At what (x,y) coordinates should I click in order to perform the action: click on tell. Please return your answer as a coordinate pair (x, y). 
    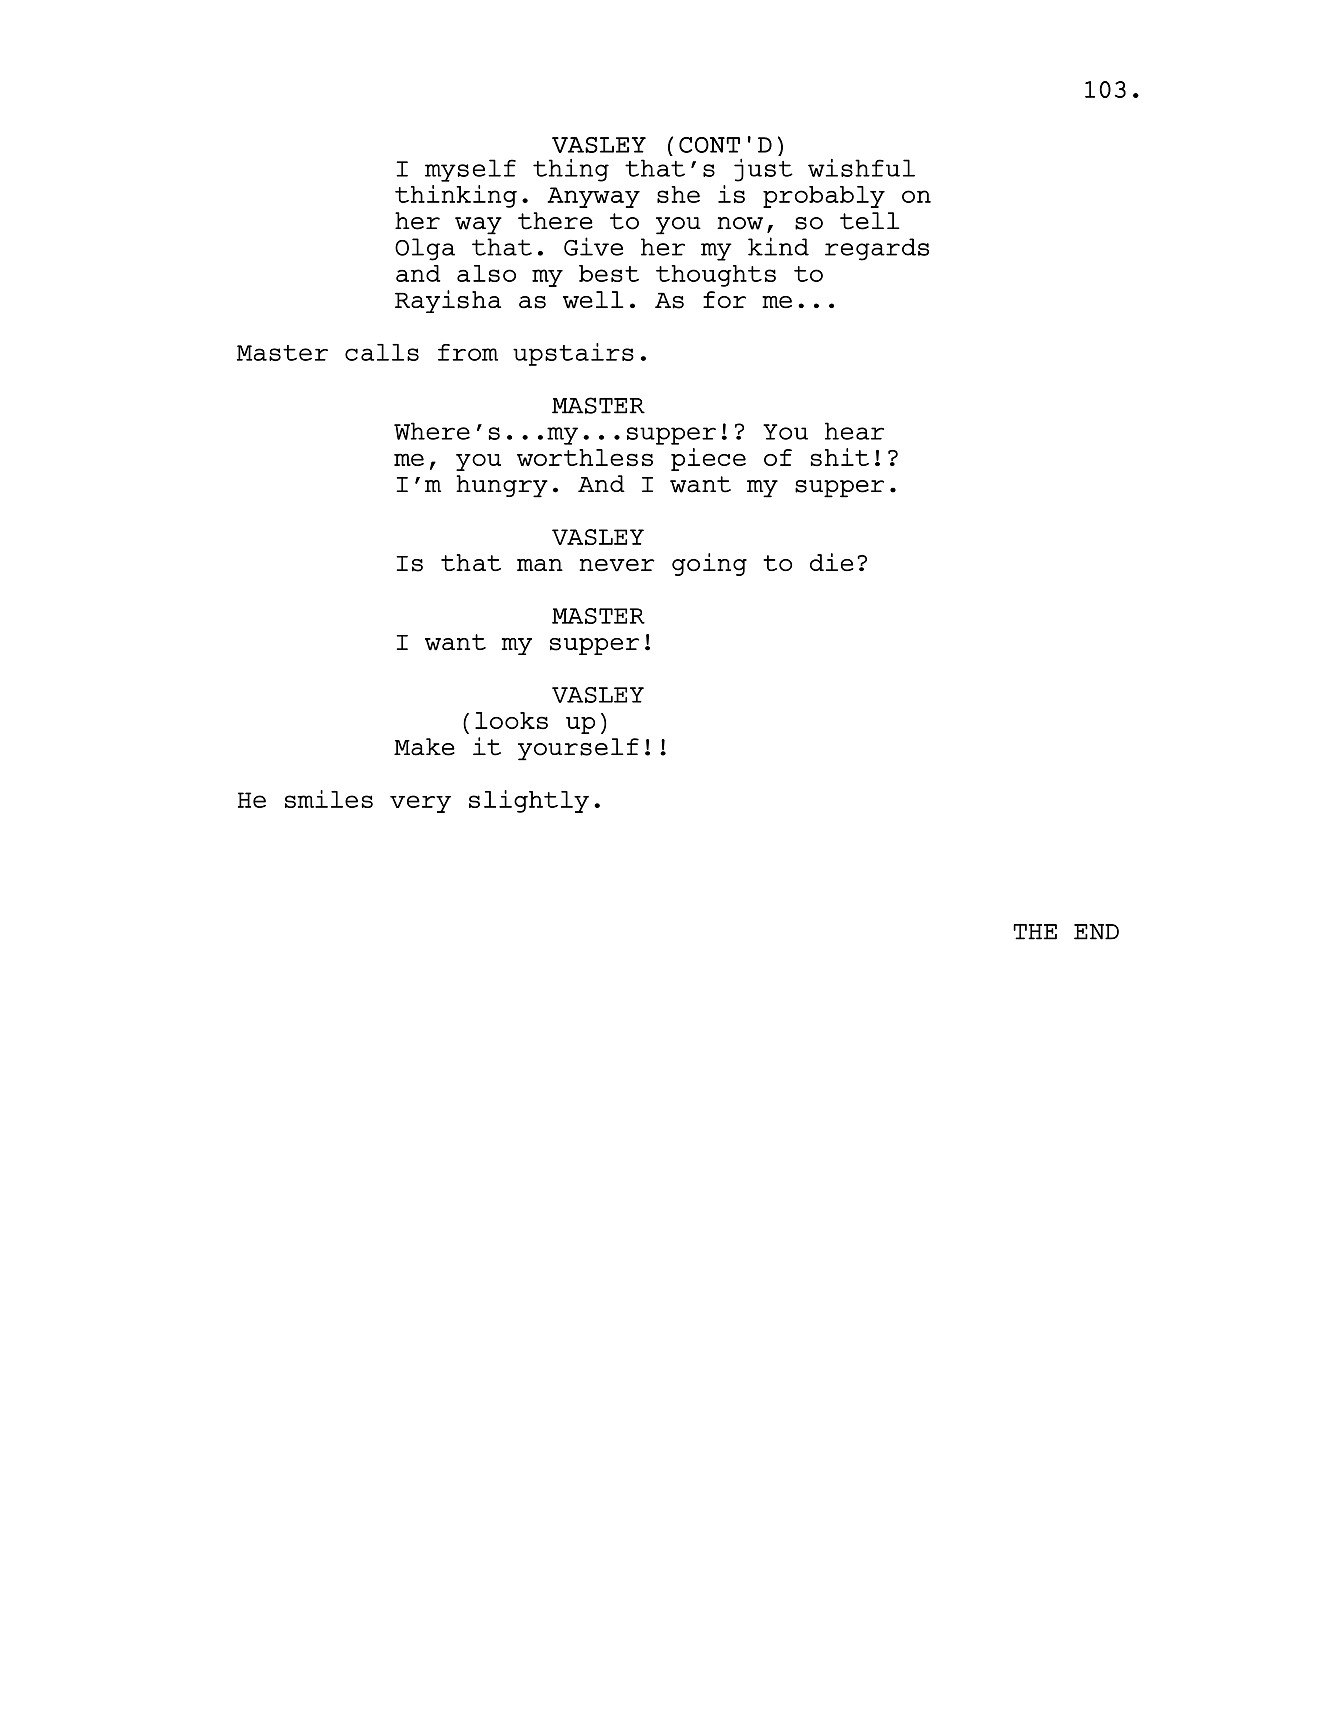
    Looking at the image, I should click on (870, 221).
